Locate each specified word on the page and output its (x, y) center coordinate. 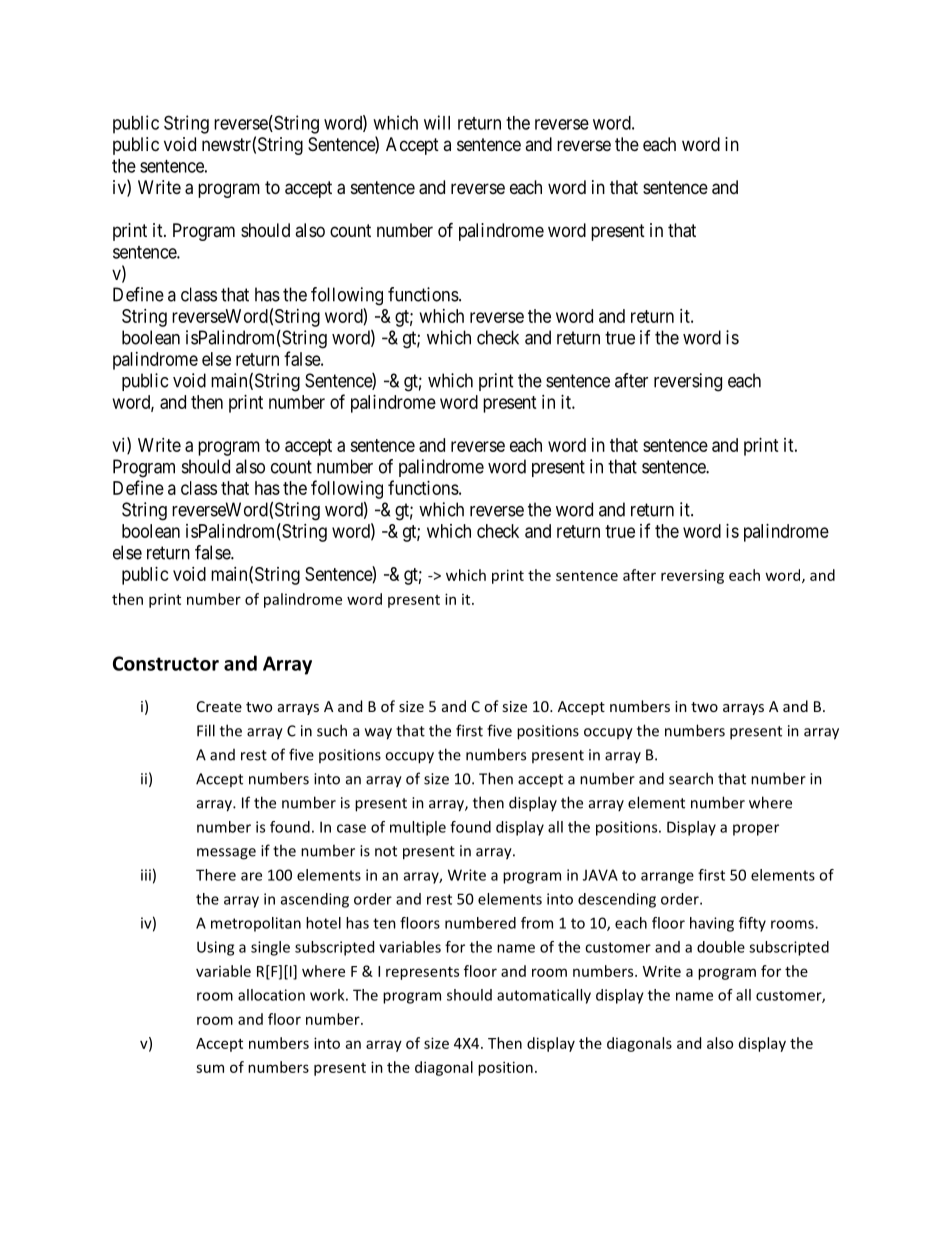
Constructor (166, 663)
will (437, 122)
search (691, 778)
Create (219, 706)
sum (210, 1068)
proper (756, 830)
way (378, 734)
